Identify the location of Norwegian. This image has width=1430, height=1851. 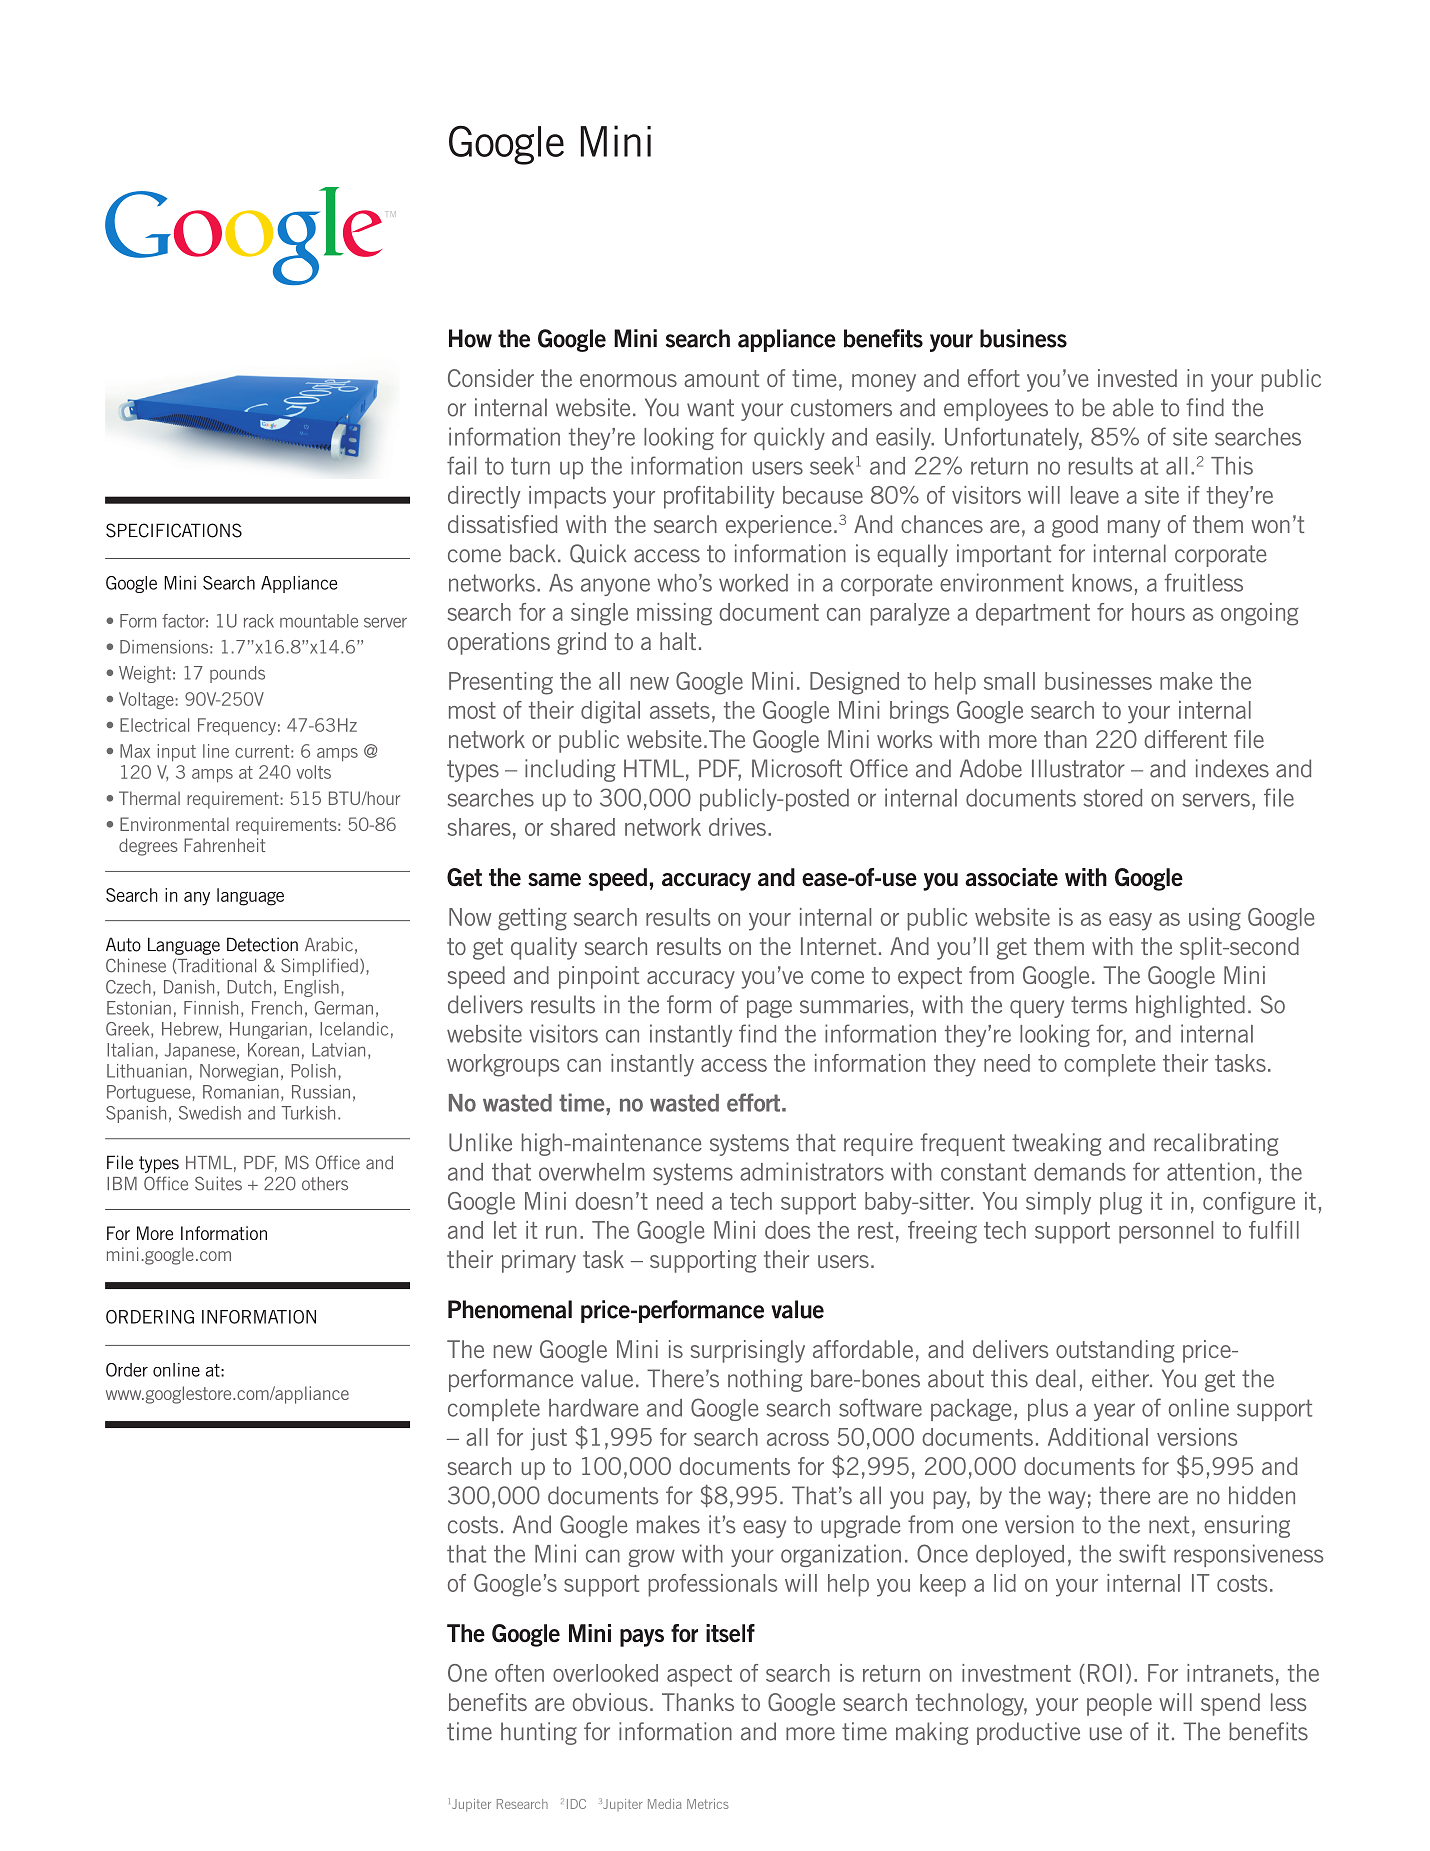
(239, 1072).
